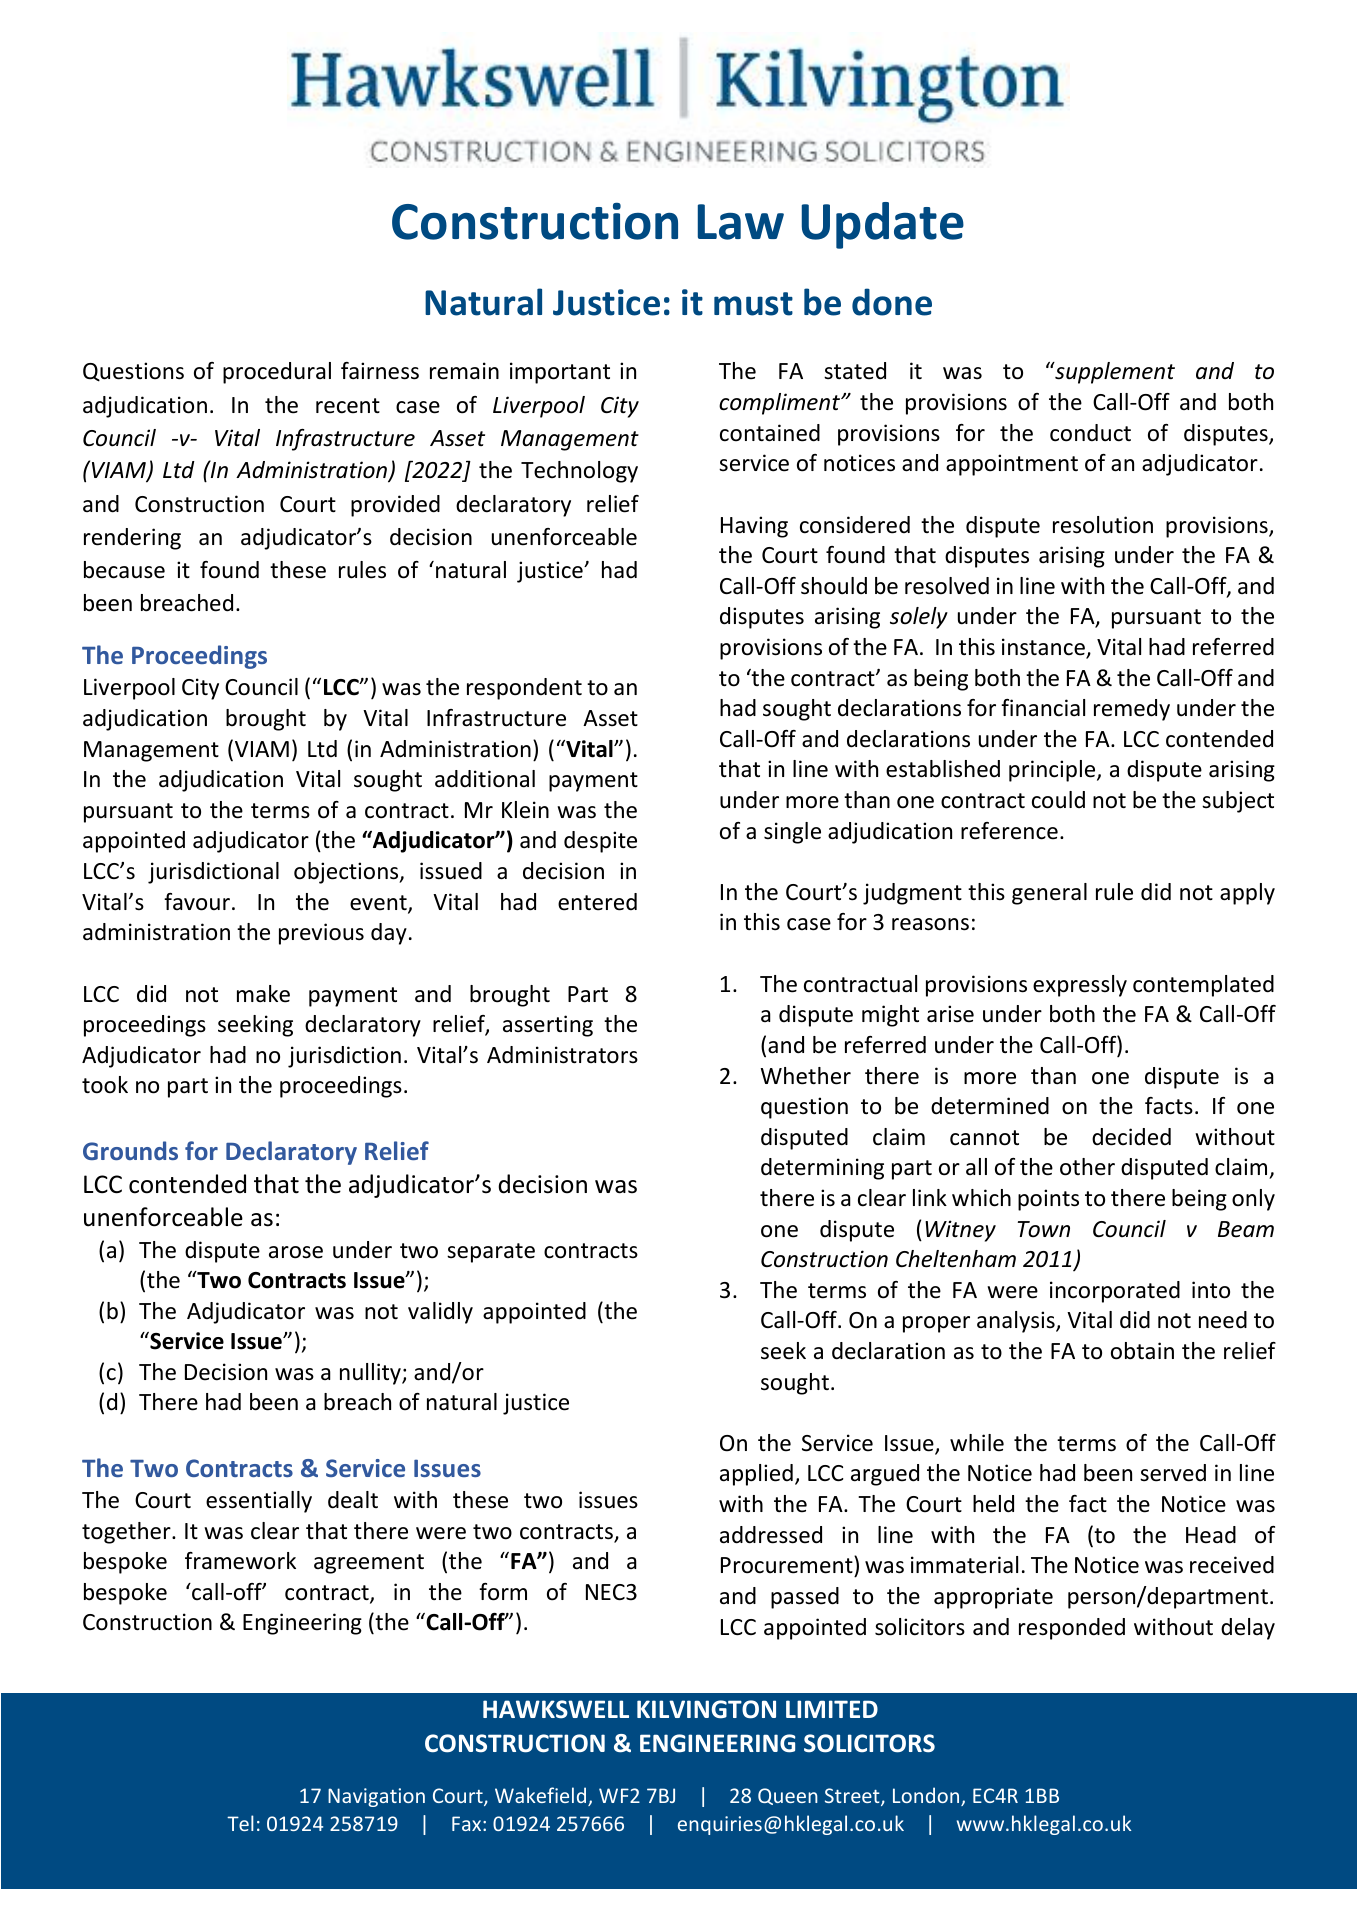 The image size is (1357, 1919). What do you see at coordinates (197, 902) in the screenshot?
I see `favour` at bounding box center [197, 902].
